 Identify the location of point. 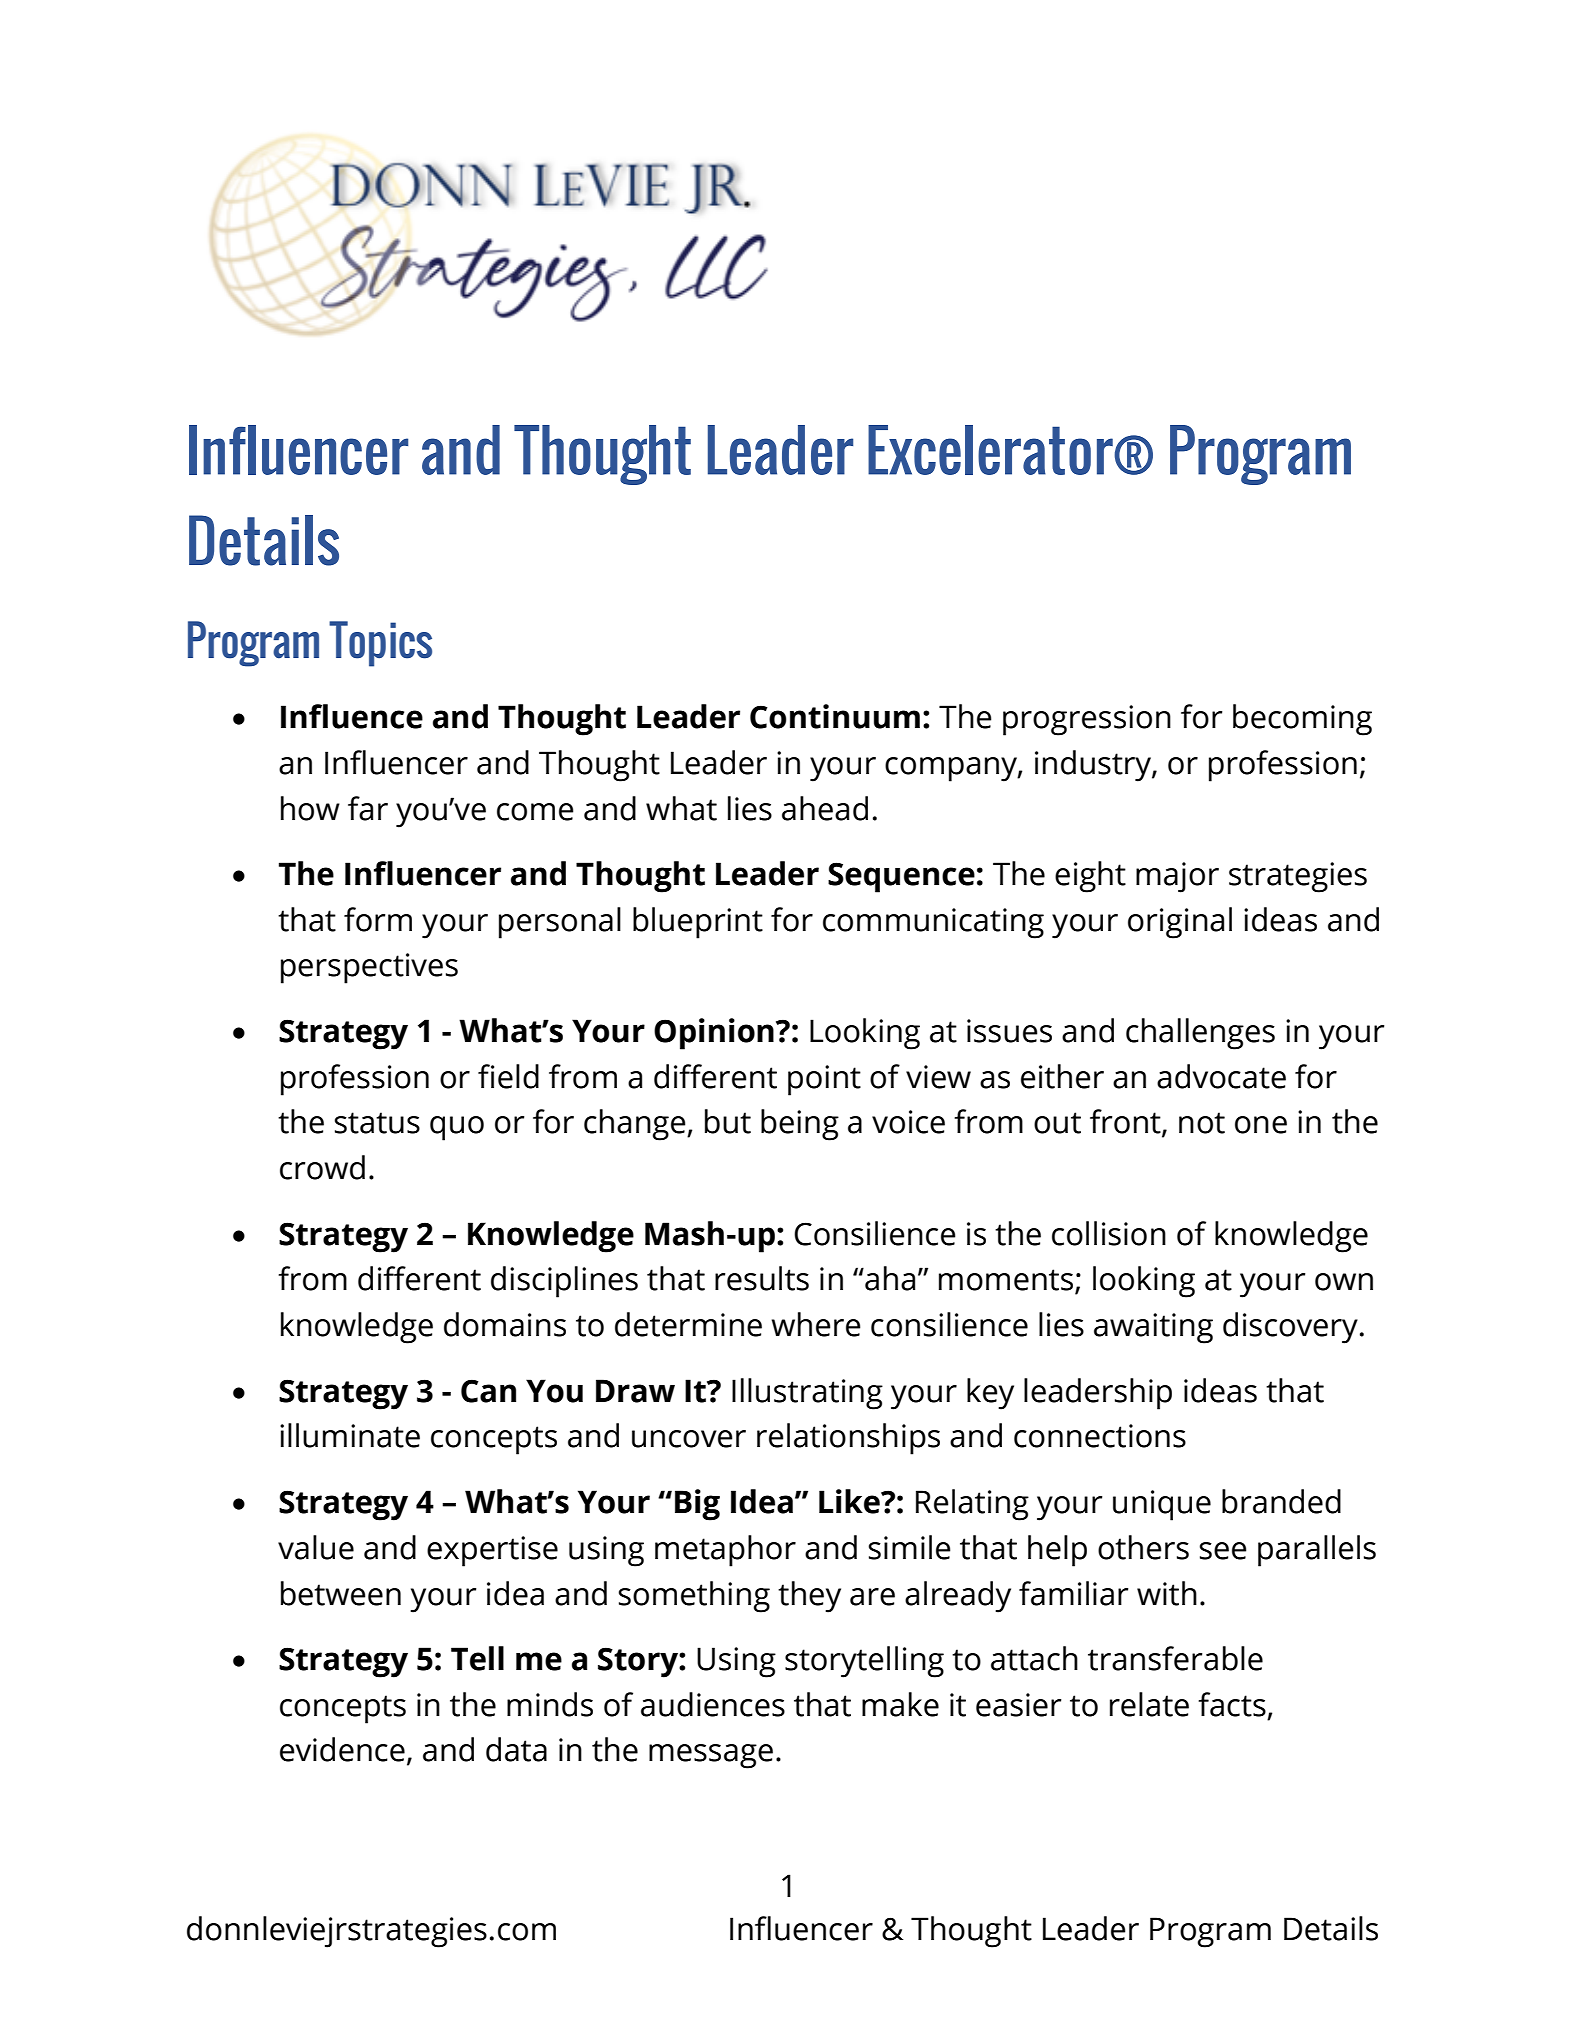
(824, 1080).
